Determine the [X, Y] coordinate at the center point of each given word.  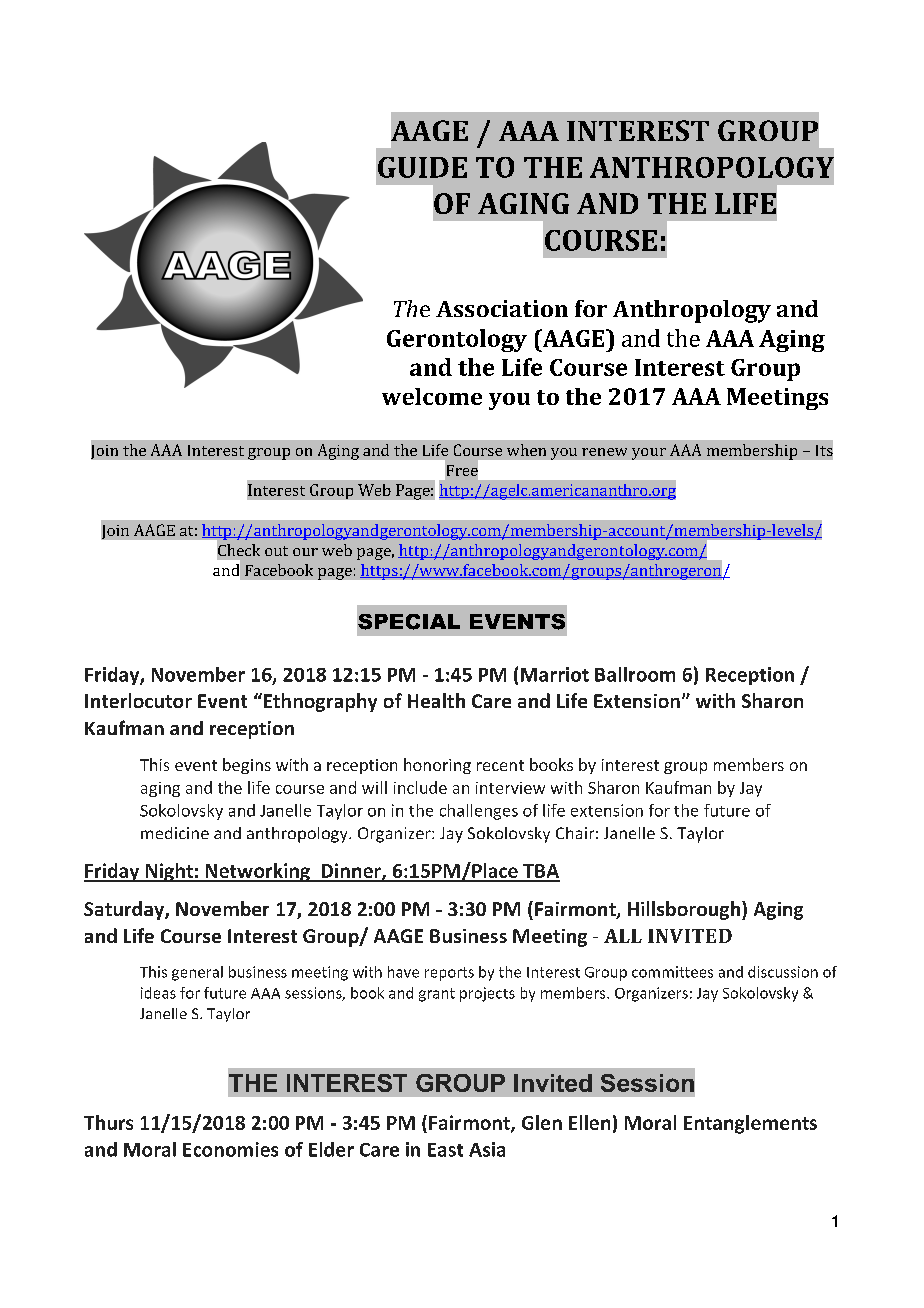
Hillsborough [685, 910]
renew [604, 452]
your [649, 454]
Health [436, 700]
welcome [432, 396]
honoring [437, 766]
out [276, 551]
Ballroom [635, 674]
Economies [230, 1149]
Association [502, 308]
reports [449, 974]
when [526, 450]
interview [510, 788]
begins [247, 766]
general [197, 973]
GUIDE [422, 167]
